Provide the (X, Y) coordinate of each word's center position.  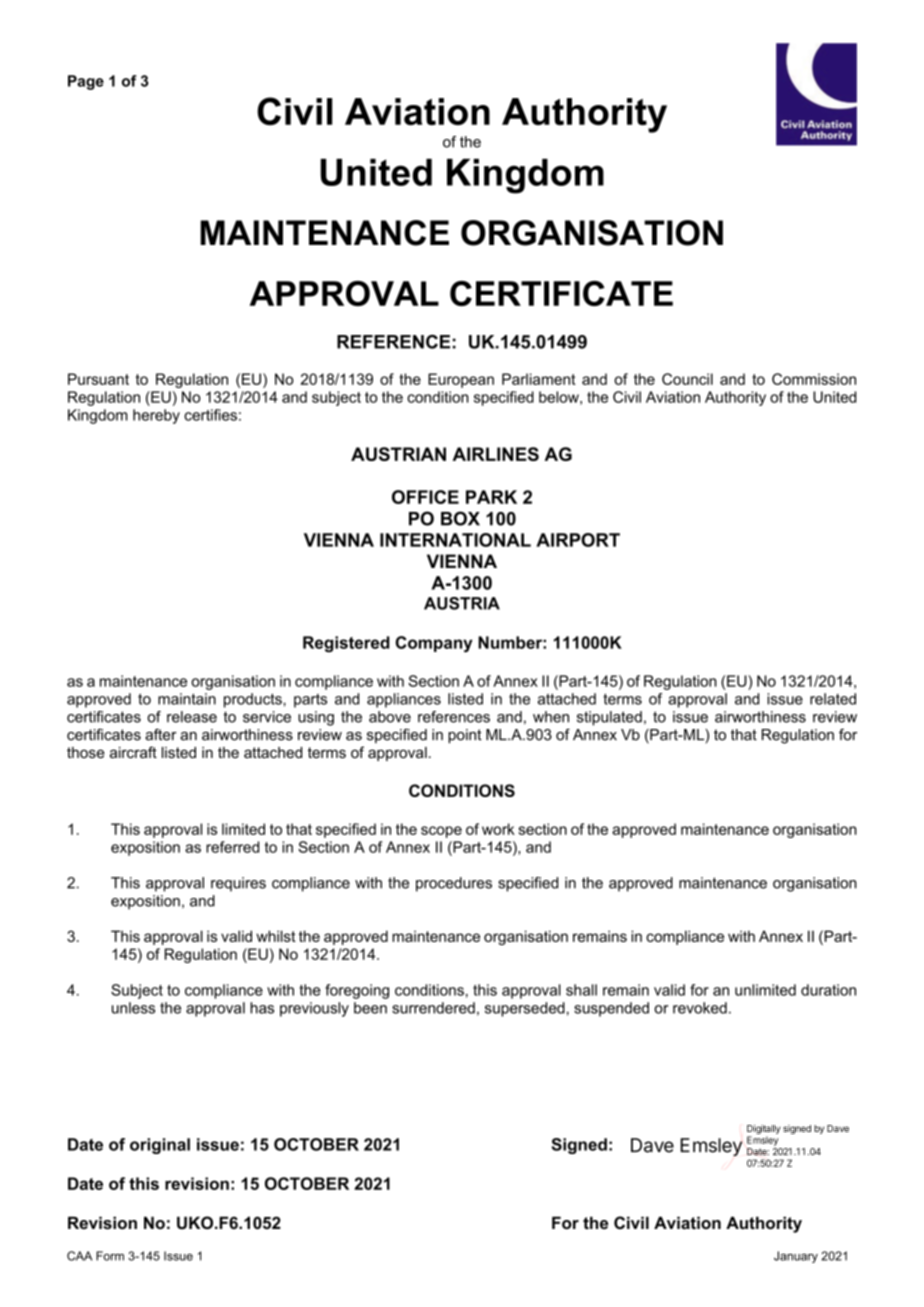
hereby (156, 416)
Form (110, 1256)
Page (86, 82)
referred (232, 847)
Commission (814, 379)
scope (441, 832)
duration (828, 990)
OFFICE (425, 497)
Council (687, 379)
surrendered (433, 1008)
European (461, 380)
